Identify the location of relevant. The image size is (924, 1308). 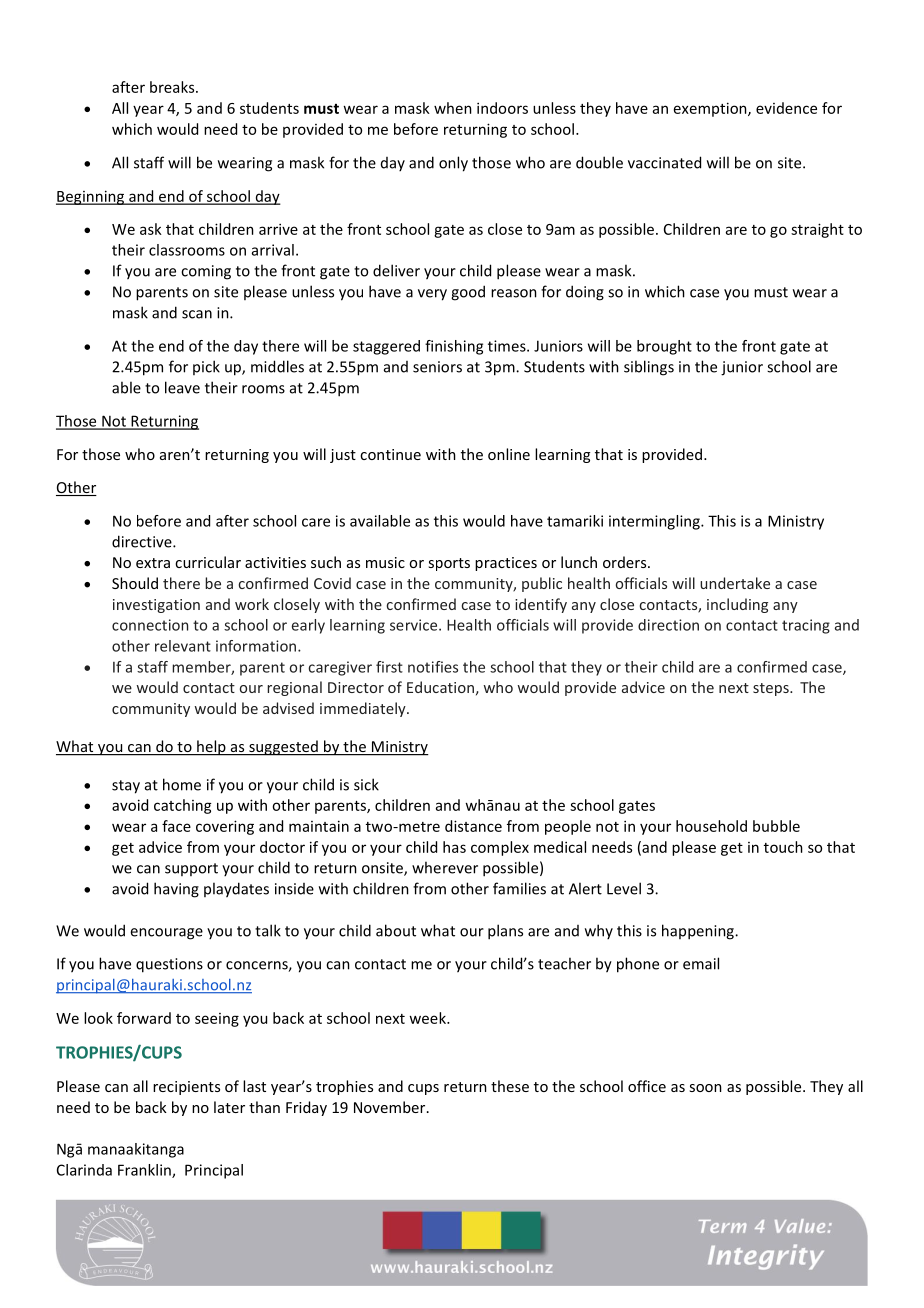
(183, 646).
